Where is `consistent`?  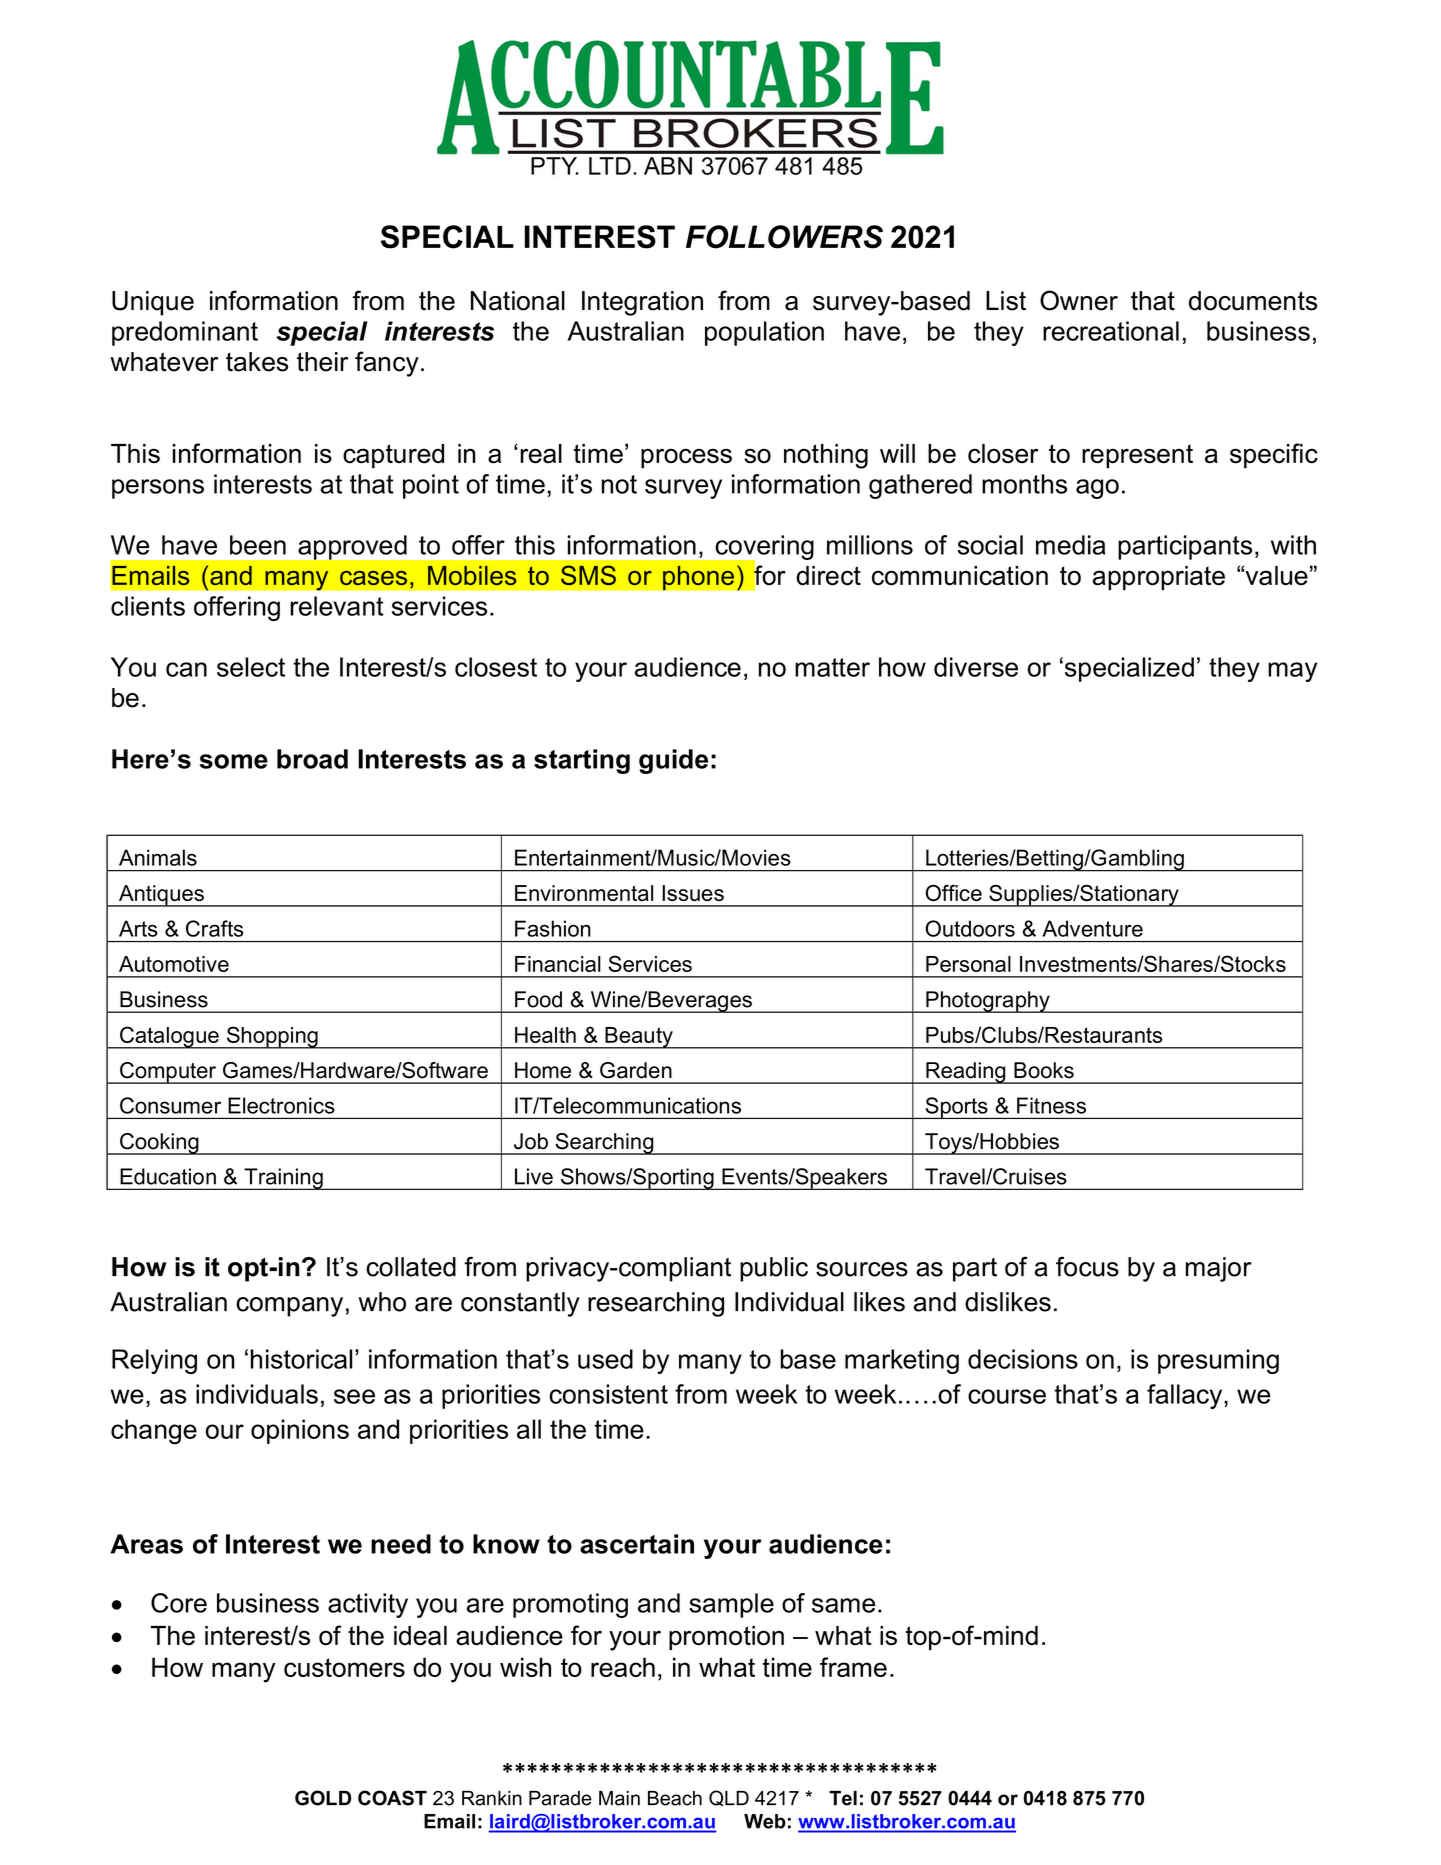
consistent is located at coordinates (608, 1394).
